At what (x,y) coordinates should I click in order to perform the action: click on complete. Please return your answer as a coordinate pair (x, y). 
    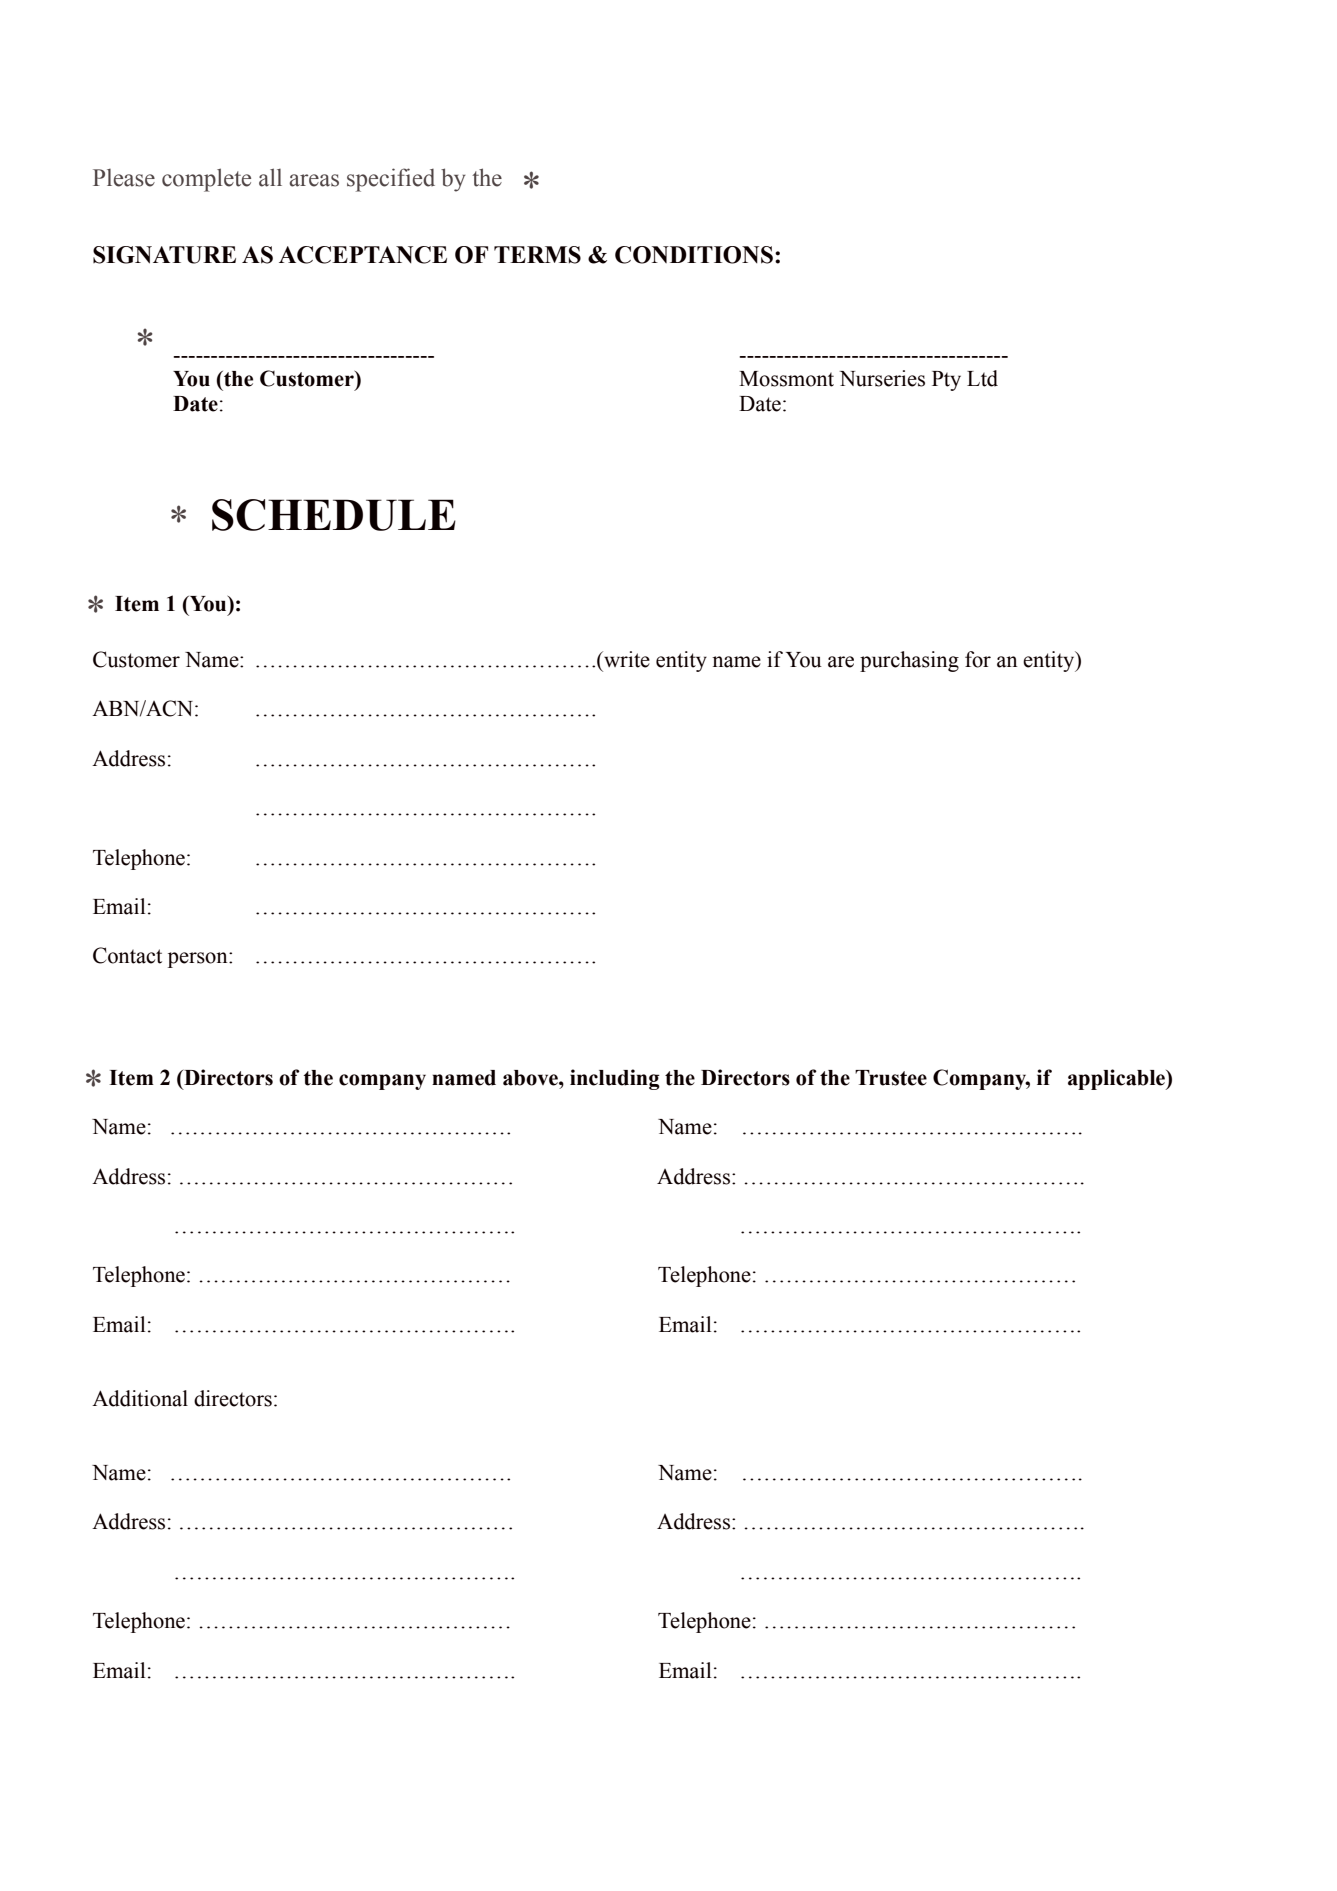
    Looking at the image, I should click on (206, 180).
